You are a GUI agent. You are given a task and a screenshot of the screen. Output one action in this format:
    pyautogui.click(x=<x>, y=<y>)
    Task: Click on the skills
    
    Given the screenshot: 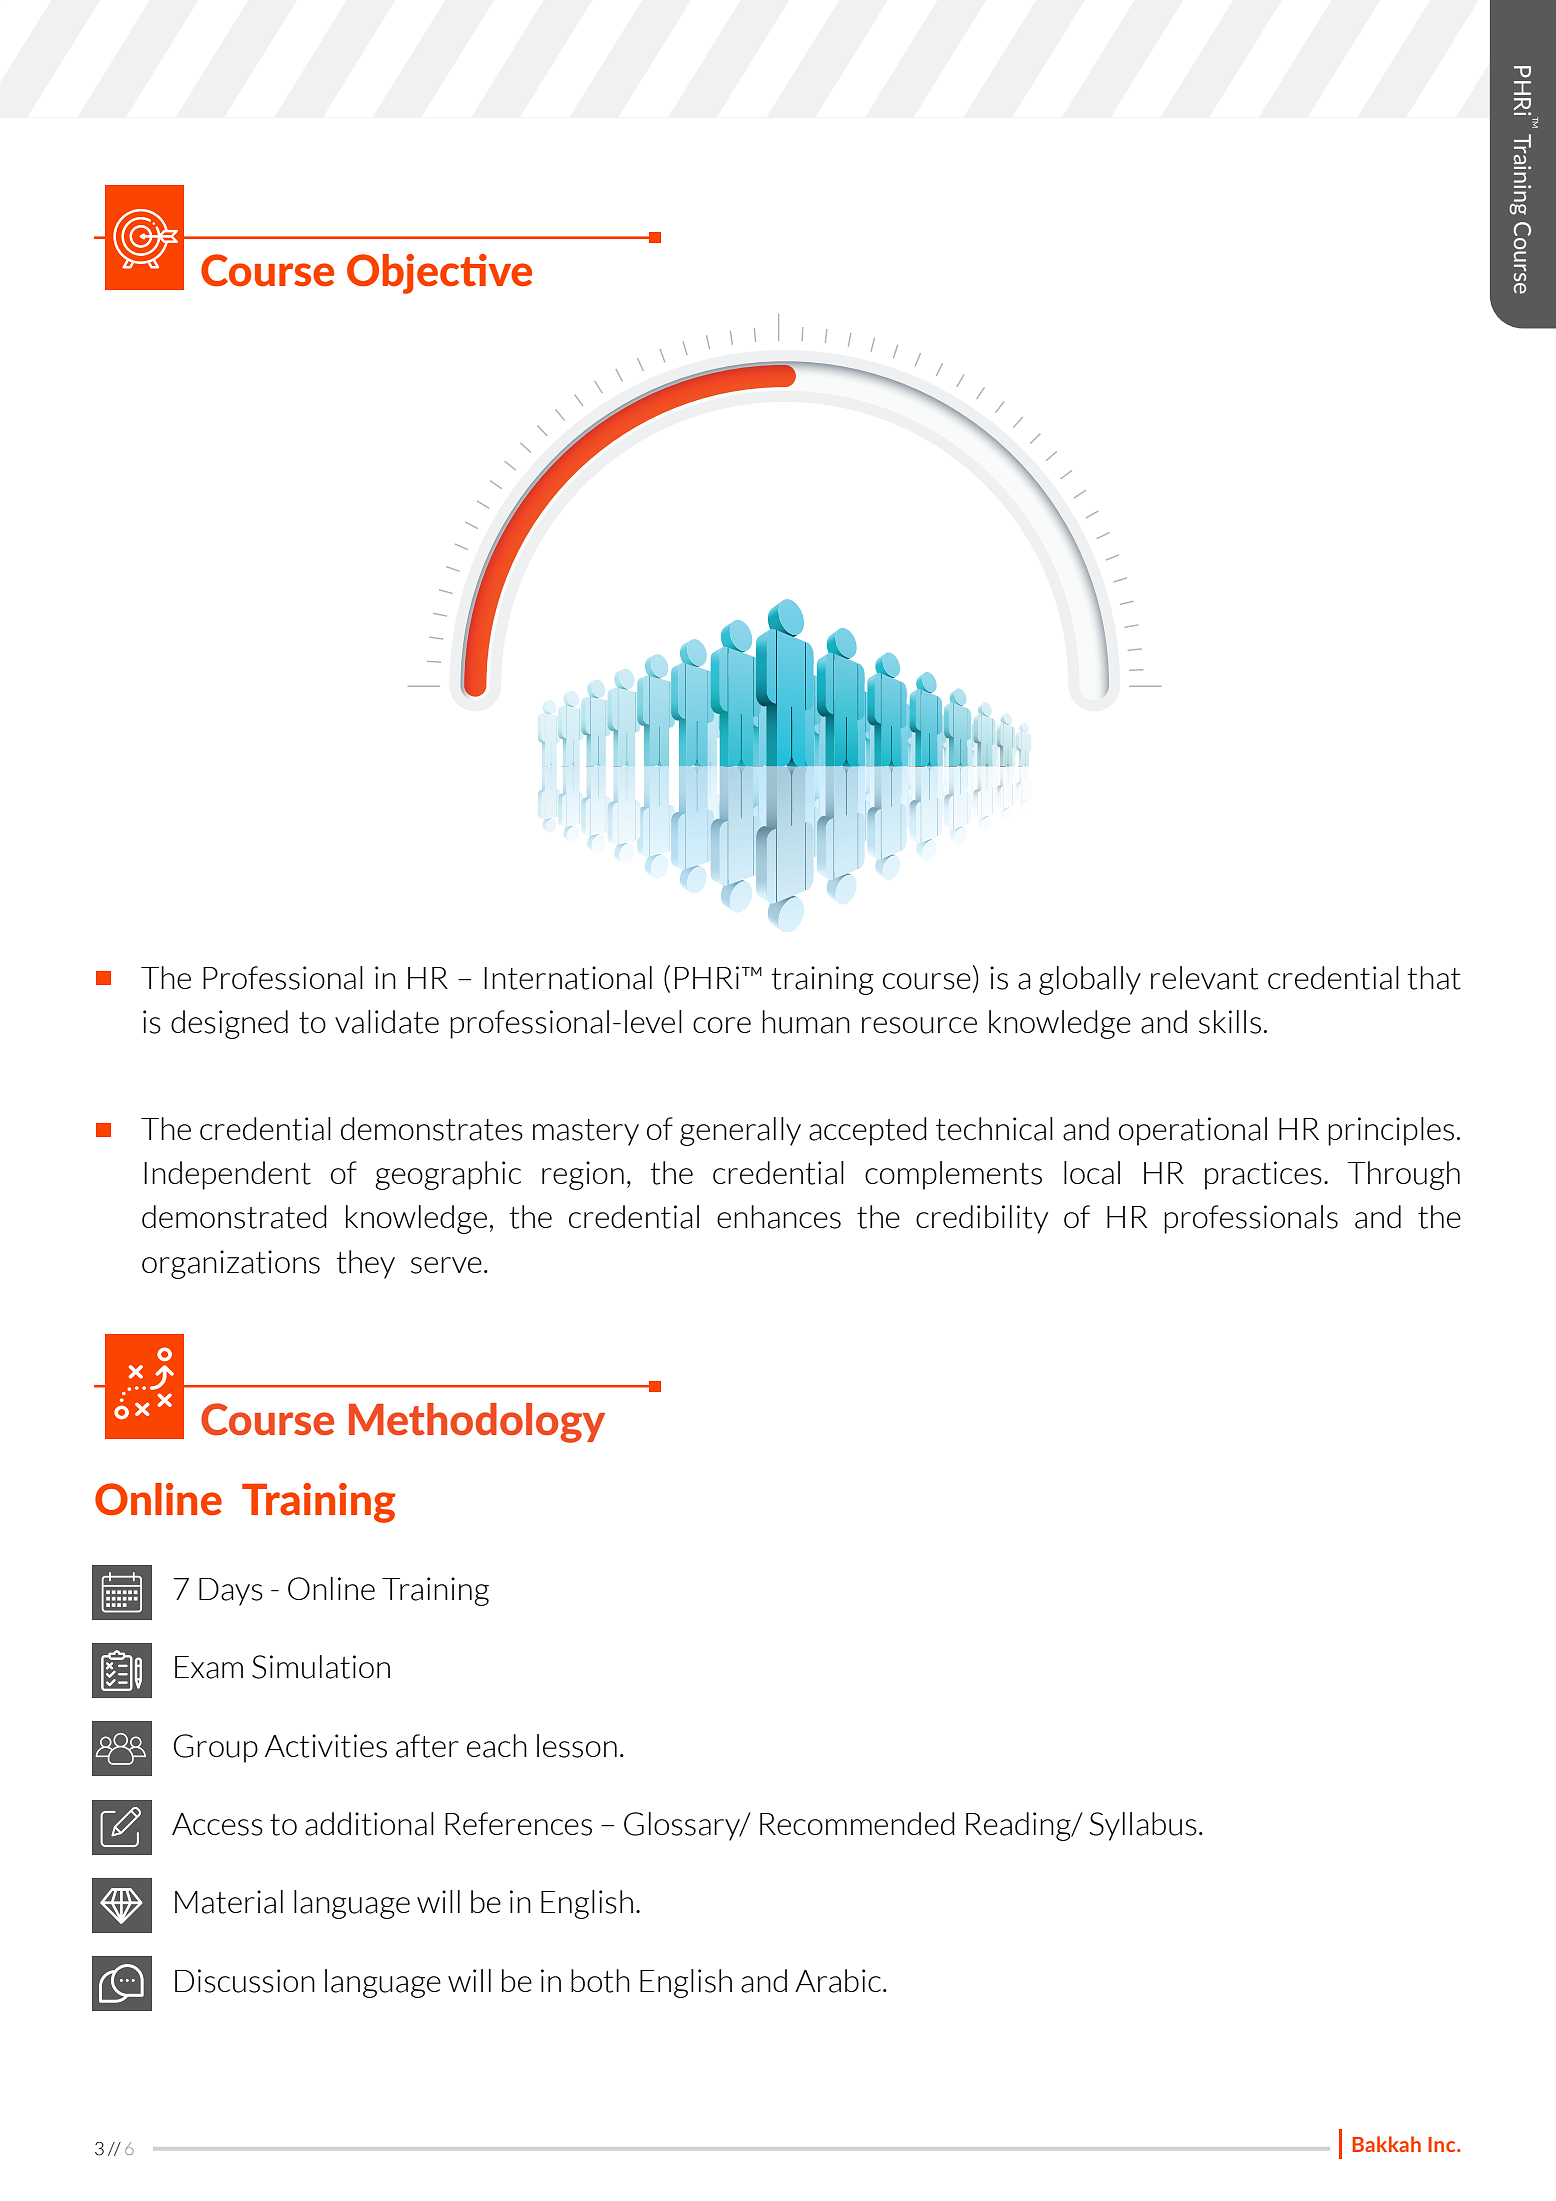 What is the action you would take?
    pyautogui.click(x=1230, y=1022)
